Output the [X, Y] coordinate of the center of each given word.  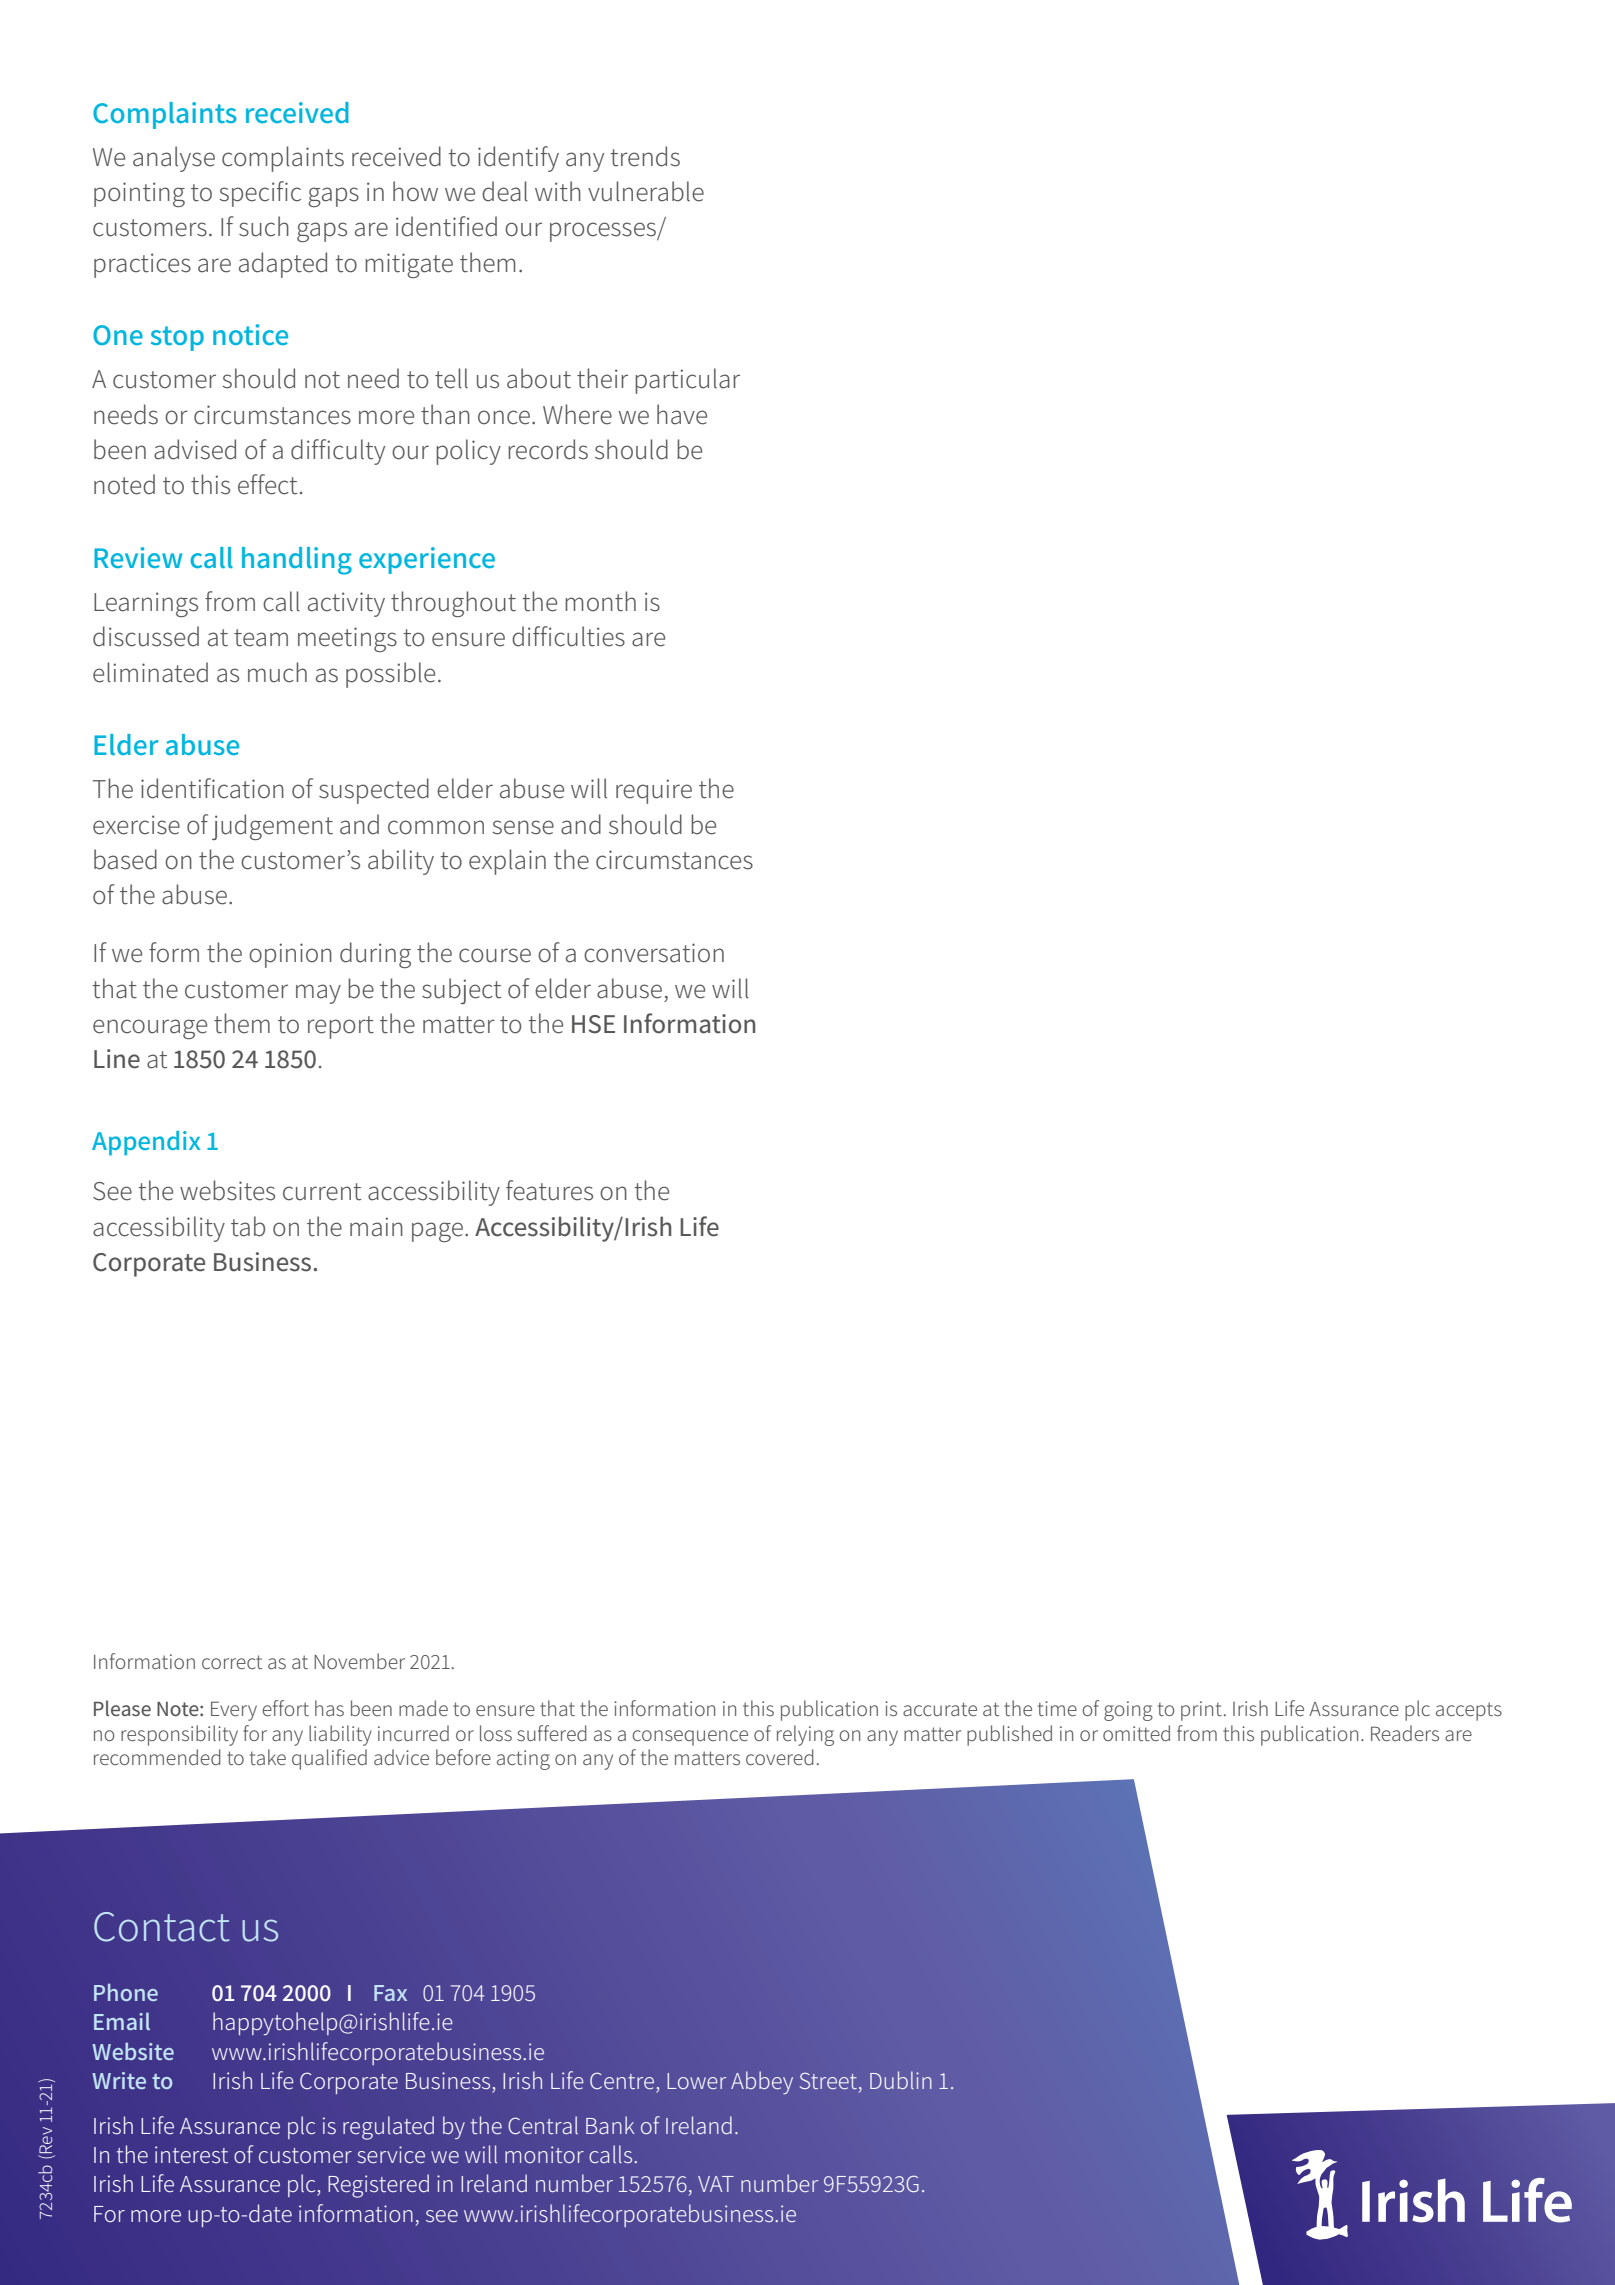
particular [687, 381]
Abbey [762, 2082]
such [264, 226]
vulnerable [646, 191]
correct [232, 1662]
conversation [654, 953]
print [1201, 1711]
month [600, 601]
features [549, 1190]
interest [191, 2155]
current [322, 1192]
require [654, 791]
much [277, 672]
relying [805, 1735]
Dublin [901, 2080]
